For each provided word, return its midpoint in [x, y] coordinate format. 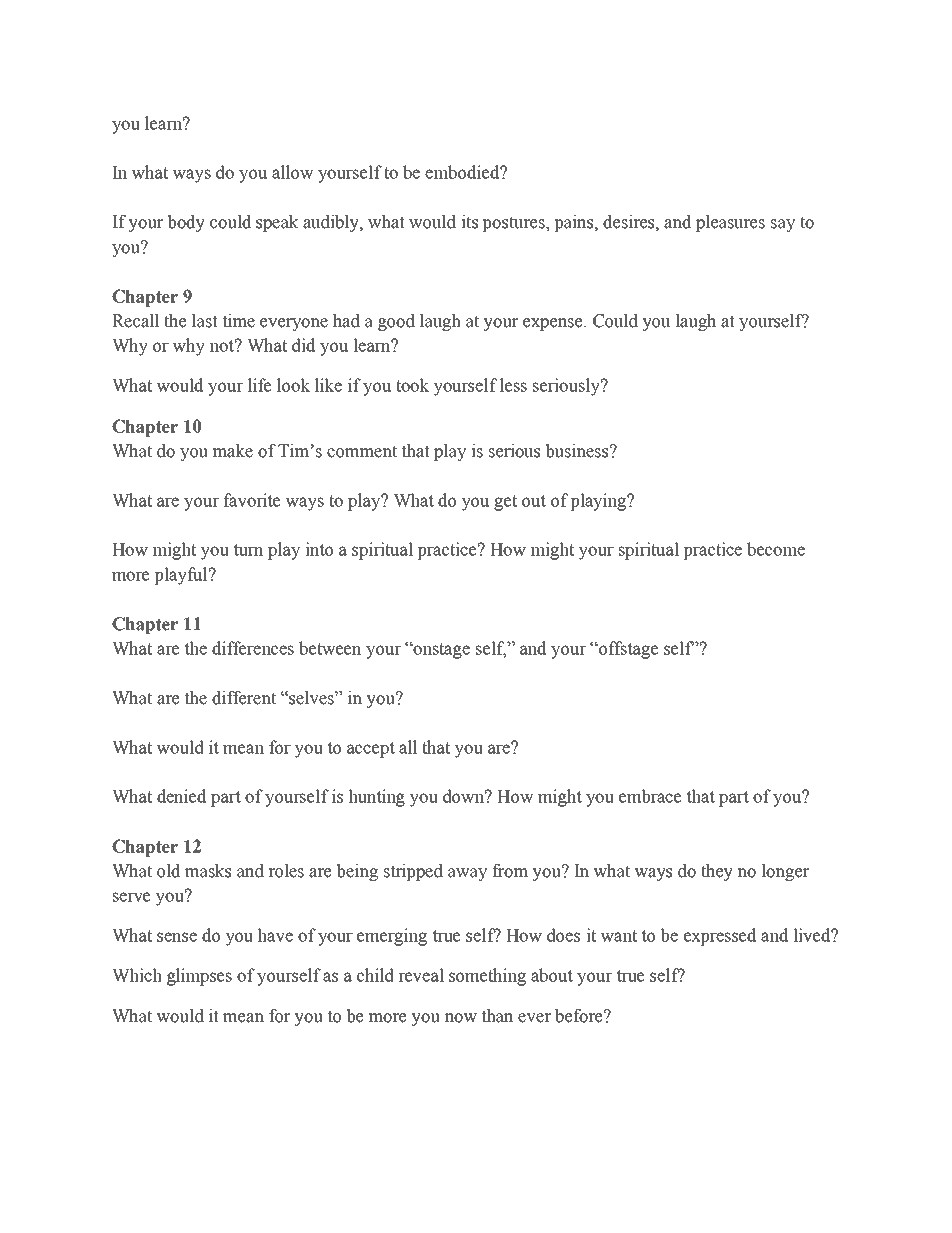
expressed [720, 937]
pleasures [730, 223]
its [469, 222]
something [487, 977]
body [186, 223]
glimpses [199, 977]
